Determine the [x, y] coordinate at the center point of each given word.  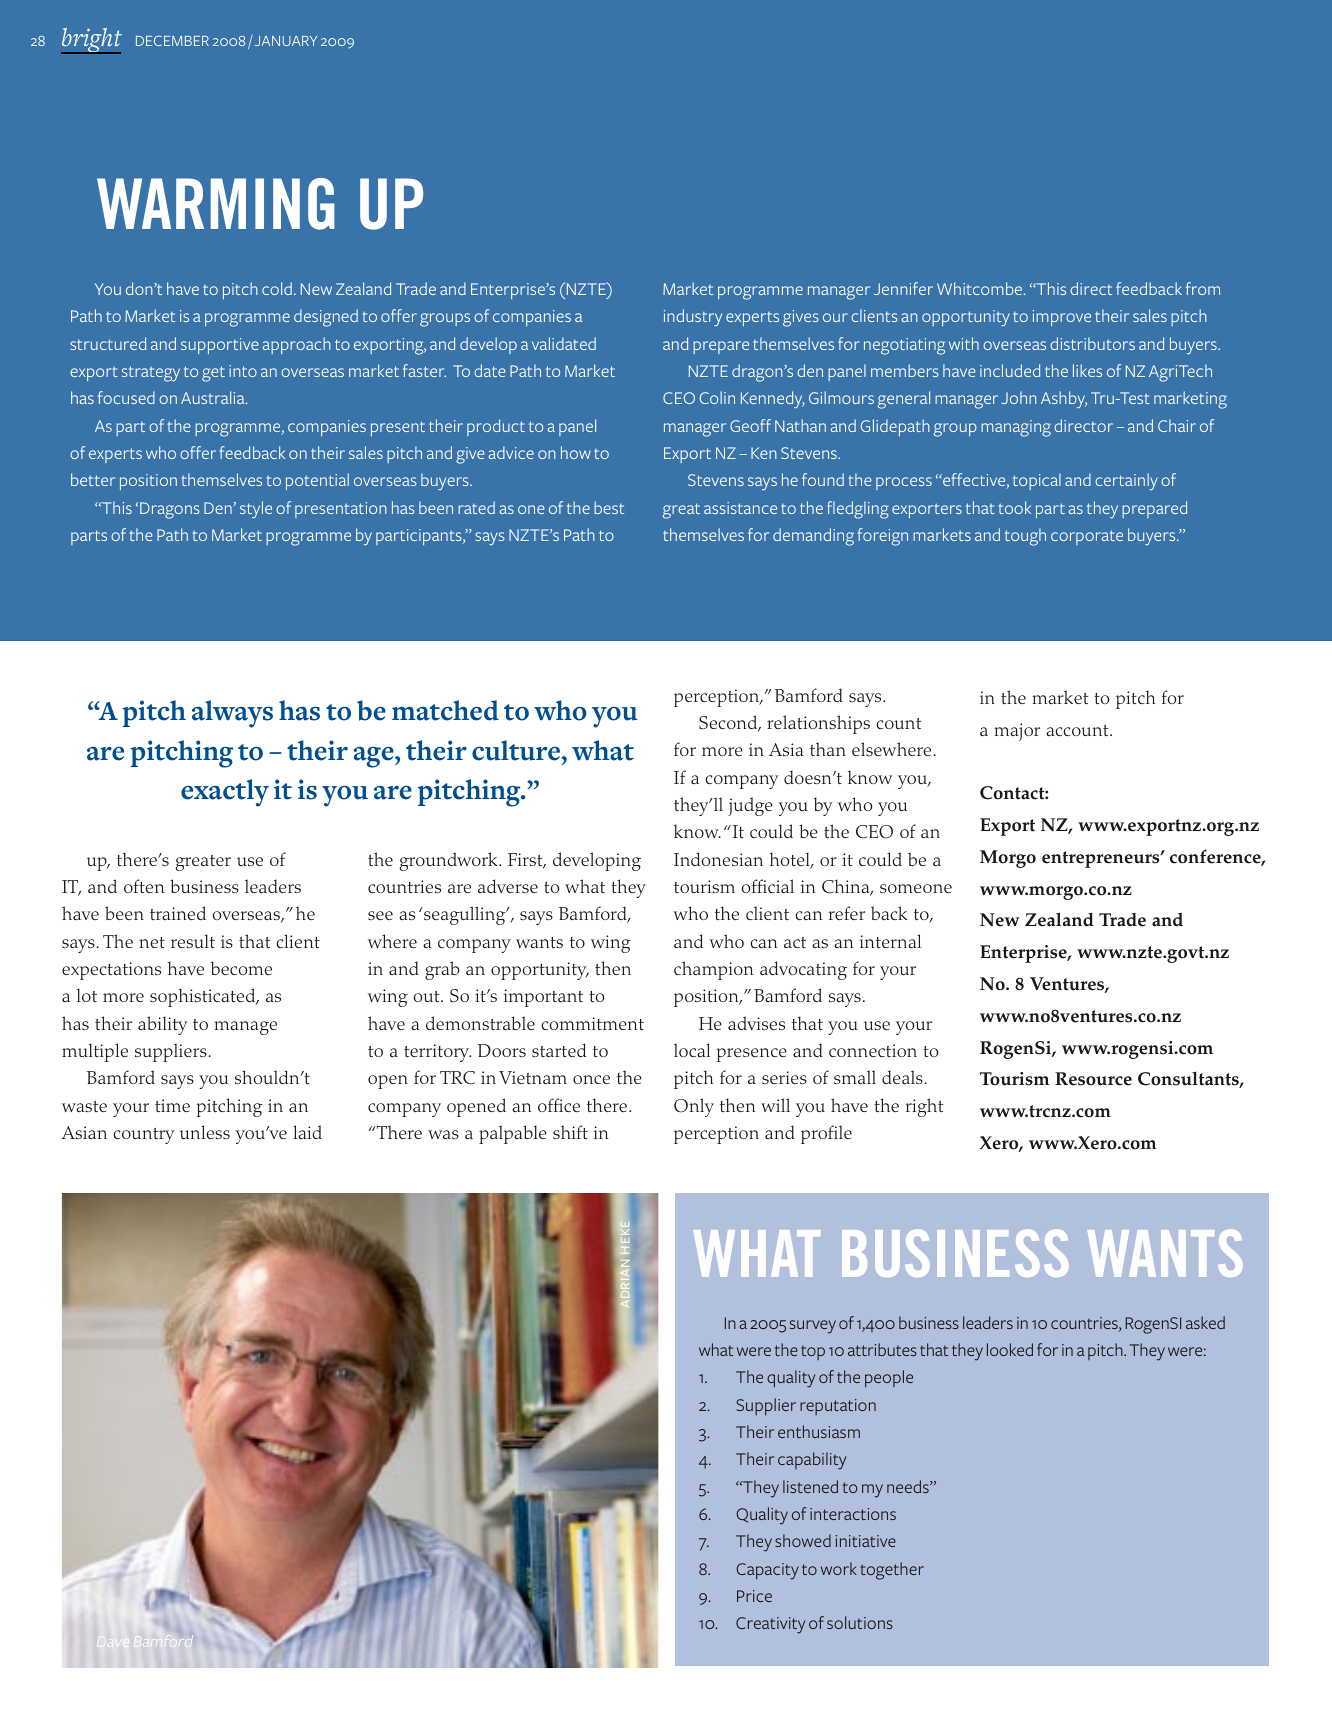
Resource [1093, 1079]
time [172, 1105]
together [892, 1571]
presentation [340, 510]
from [1203, 288]
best [609, 507]
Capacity [767, 1571]
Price [754, 1596]
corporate [1087, 537]
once [591, 1079]
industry [693, 318]
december [172, 40]
